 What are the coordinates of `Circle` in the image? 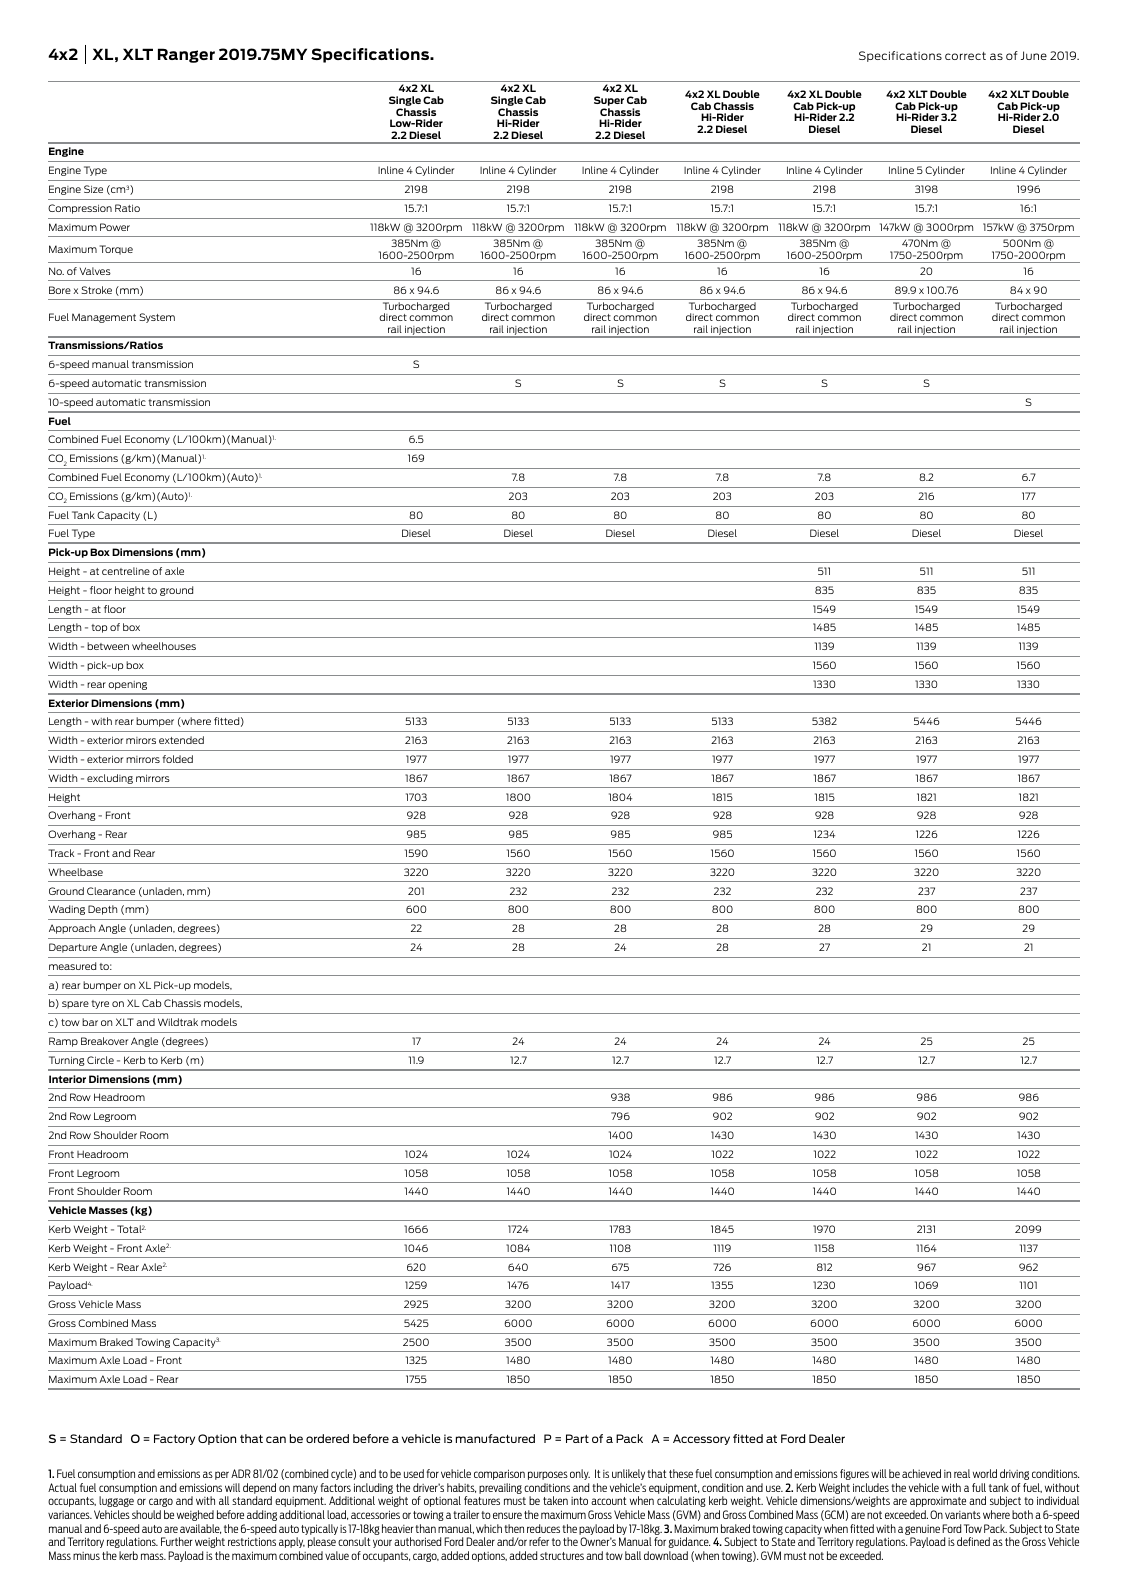 It's located at (100, 1060).
